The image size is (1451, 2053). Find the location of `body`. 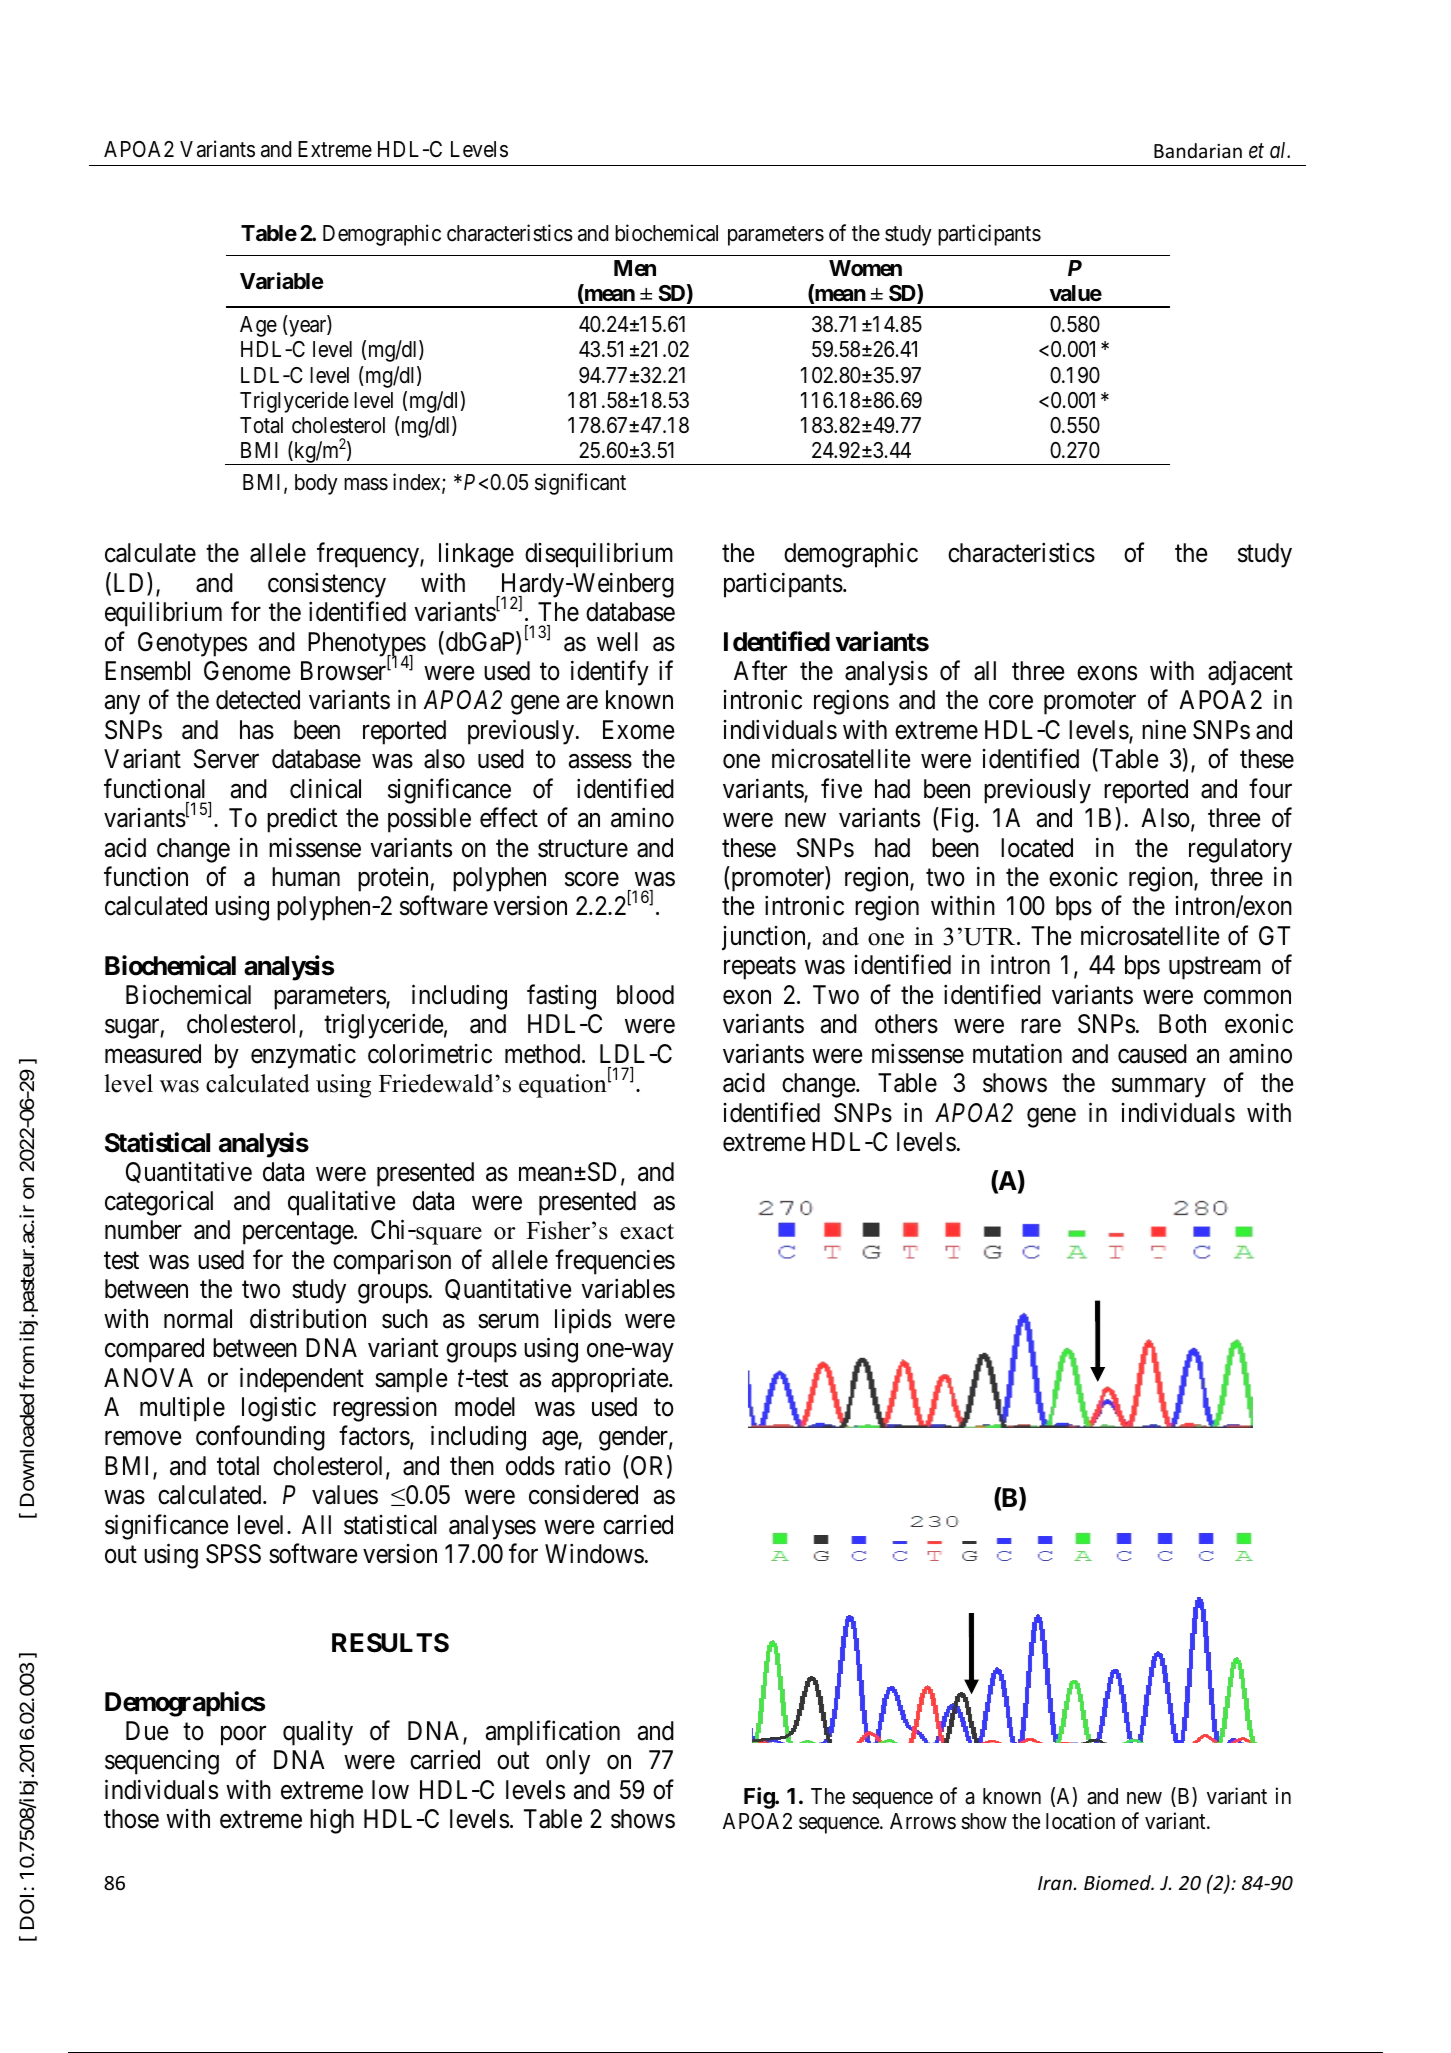

body is located at coordinates (316, 484).
